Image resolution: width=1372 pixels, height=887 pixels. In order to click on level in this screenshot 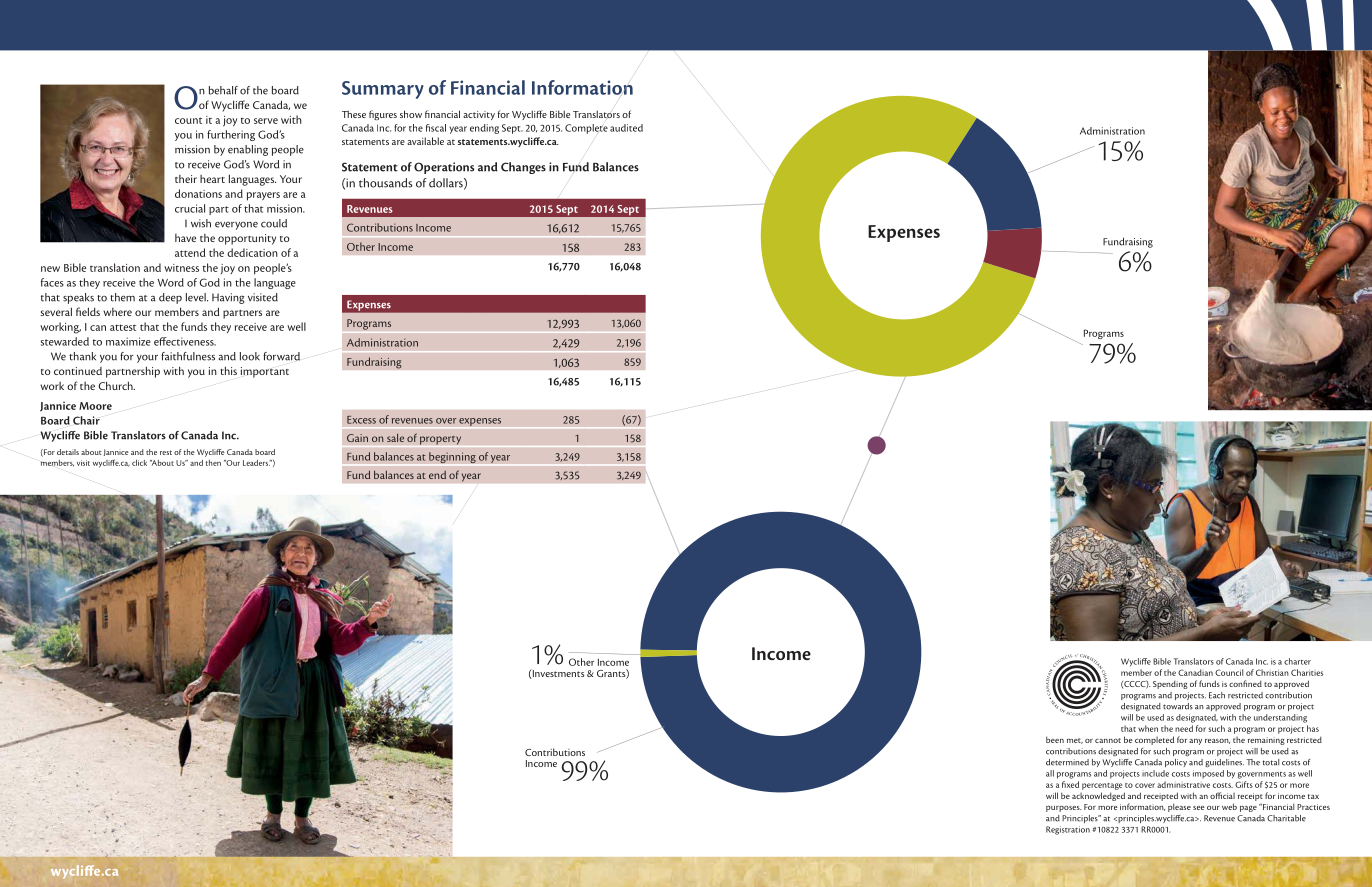, I will do `click(197, 297)`.
